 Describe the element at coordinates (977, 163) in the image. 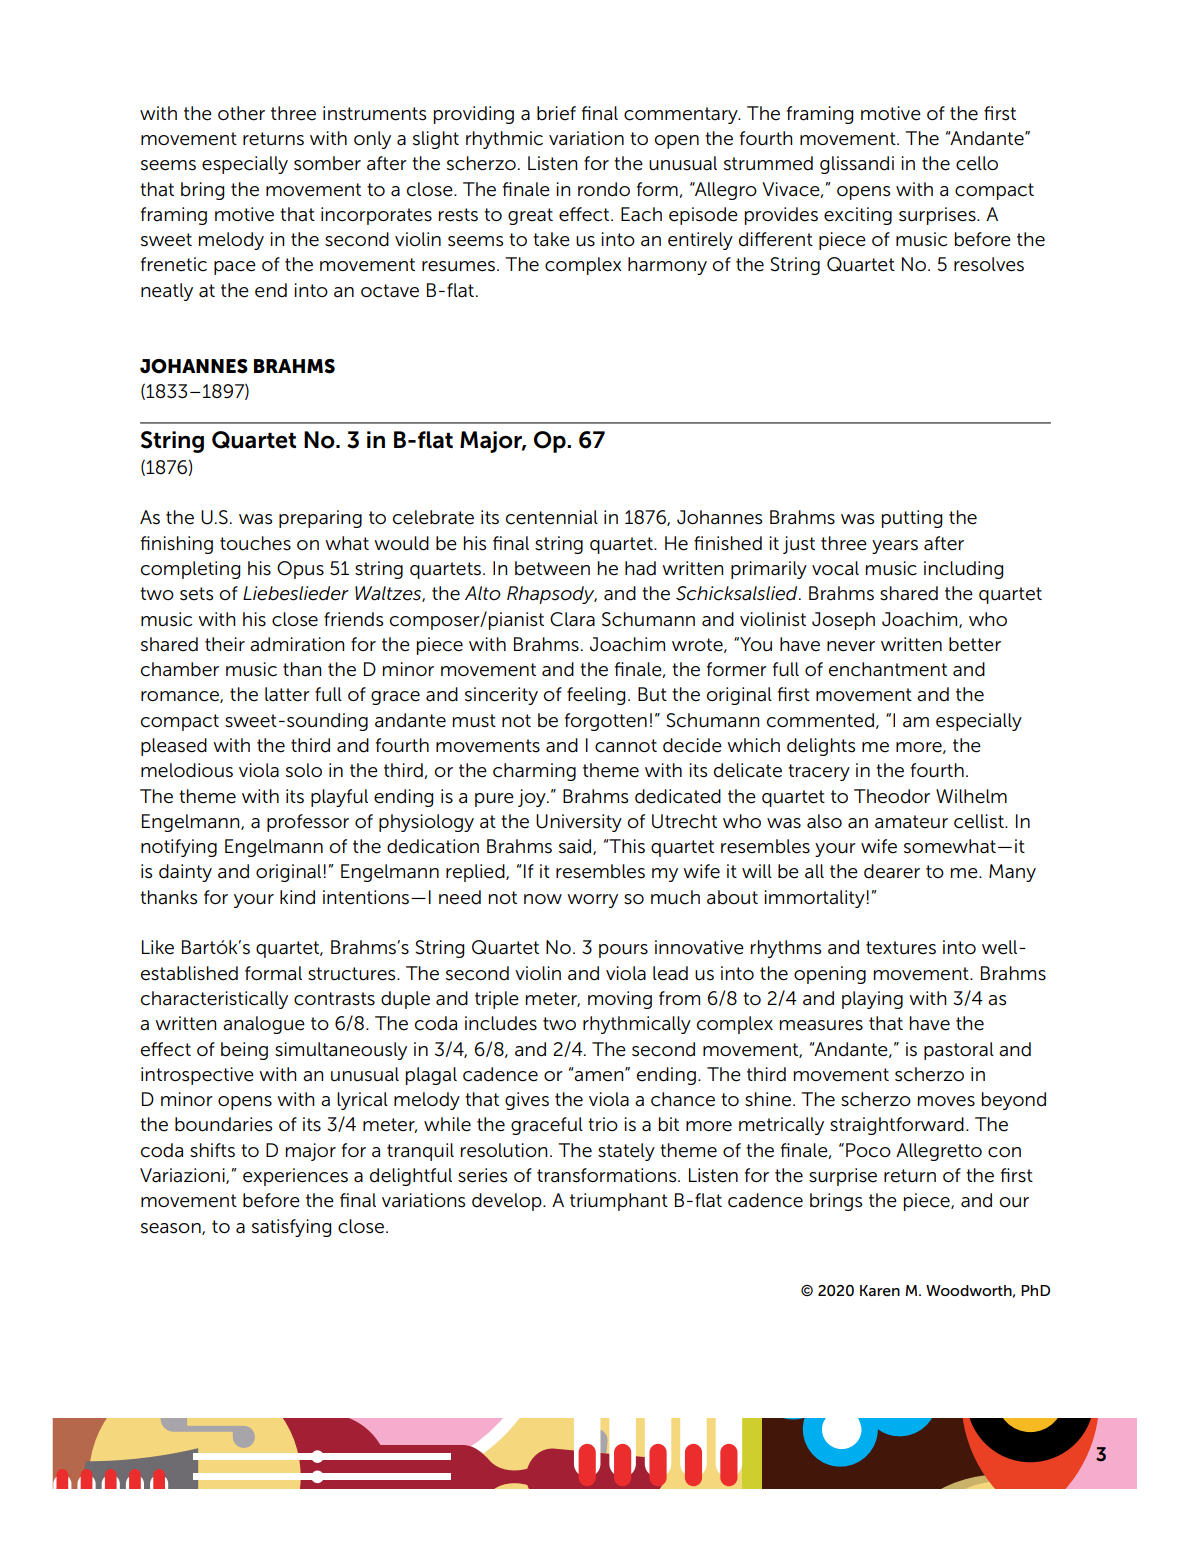

I see `cello` at that location.
